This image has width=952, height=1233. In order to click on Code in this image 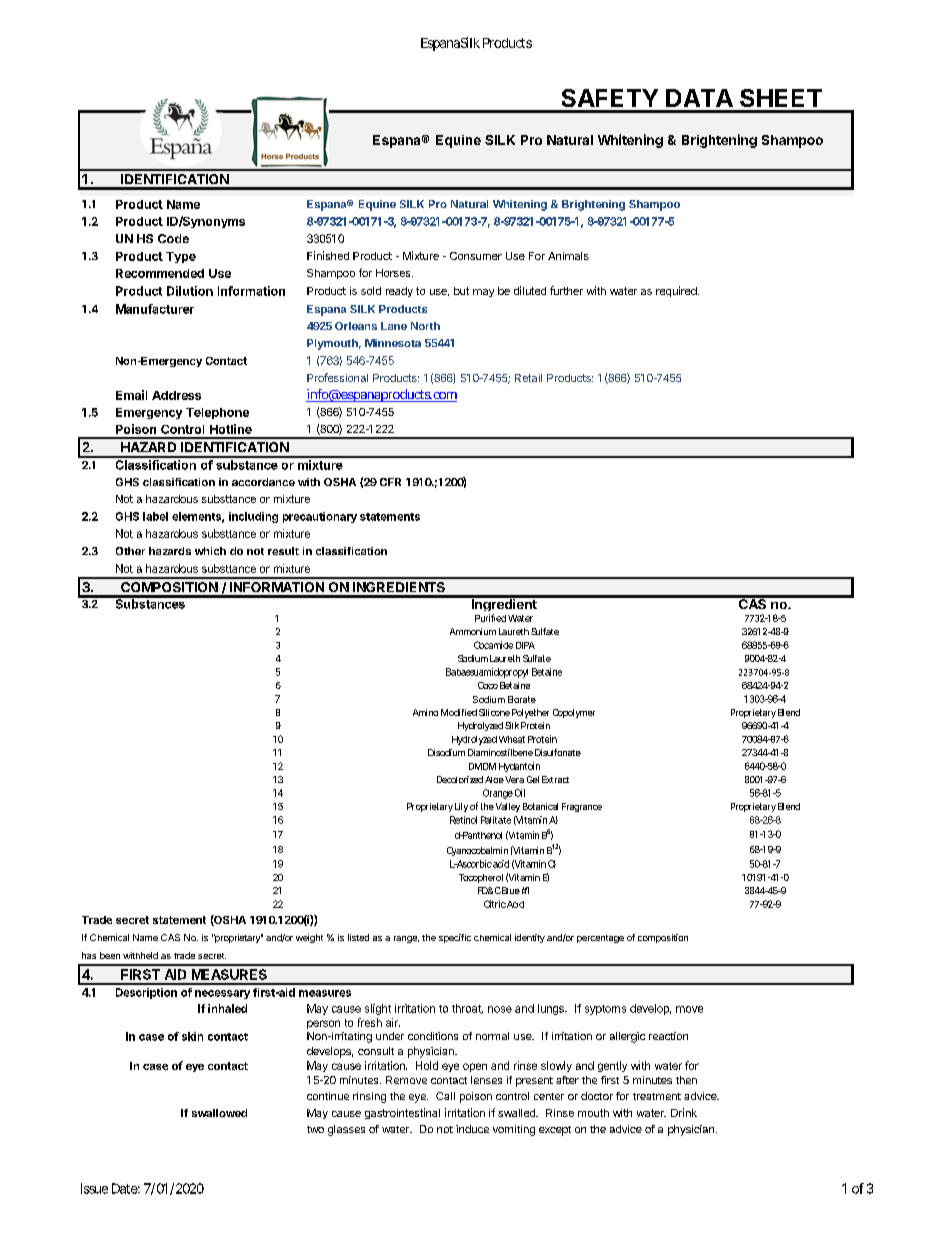, I will do `click(173, 238)`.
